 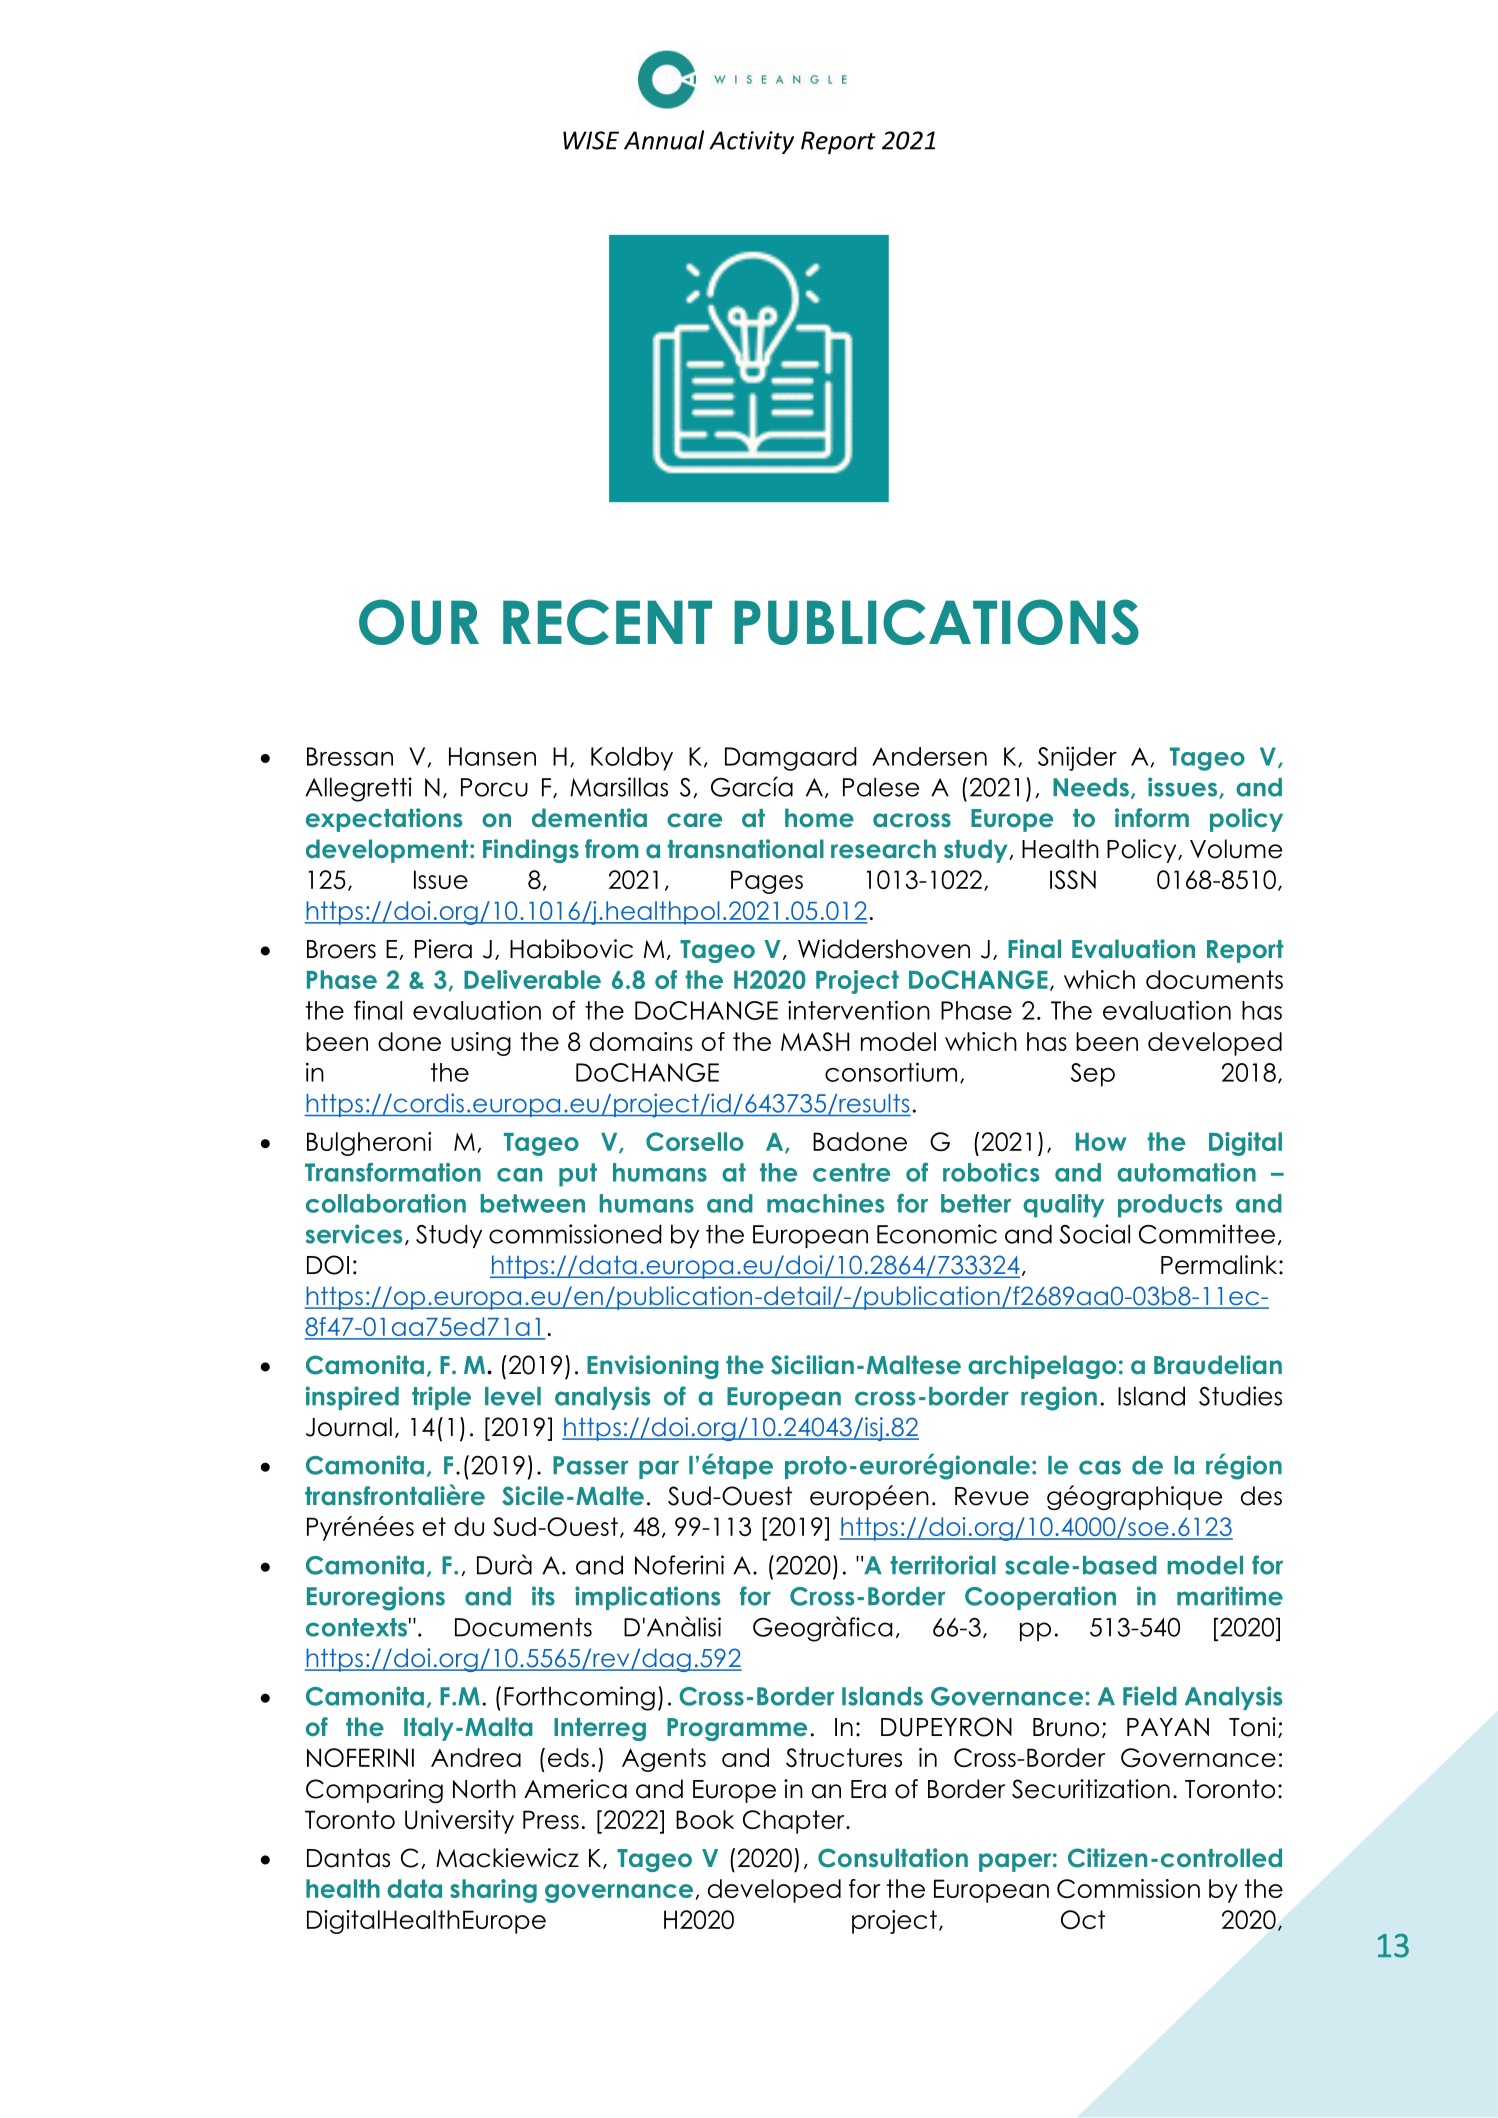 I want to click on Annual, so click(x=664, y=140).
